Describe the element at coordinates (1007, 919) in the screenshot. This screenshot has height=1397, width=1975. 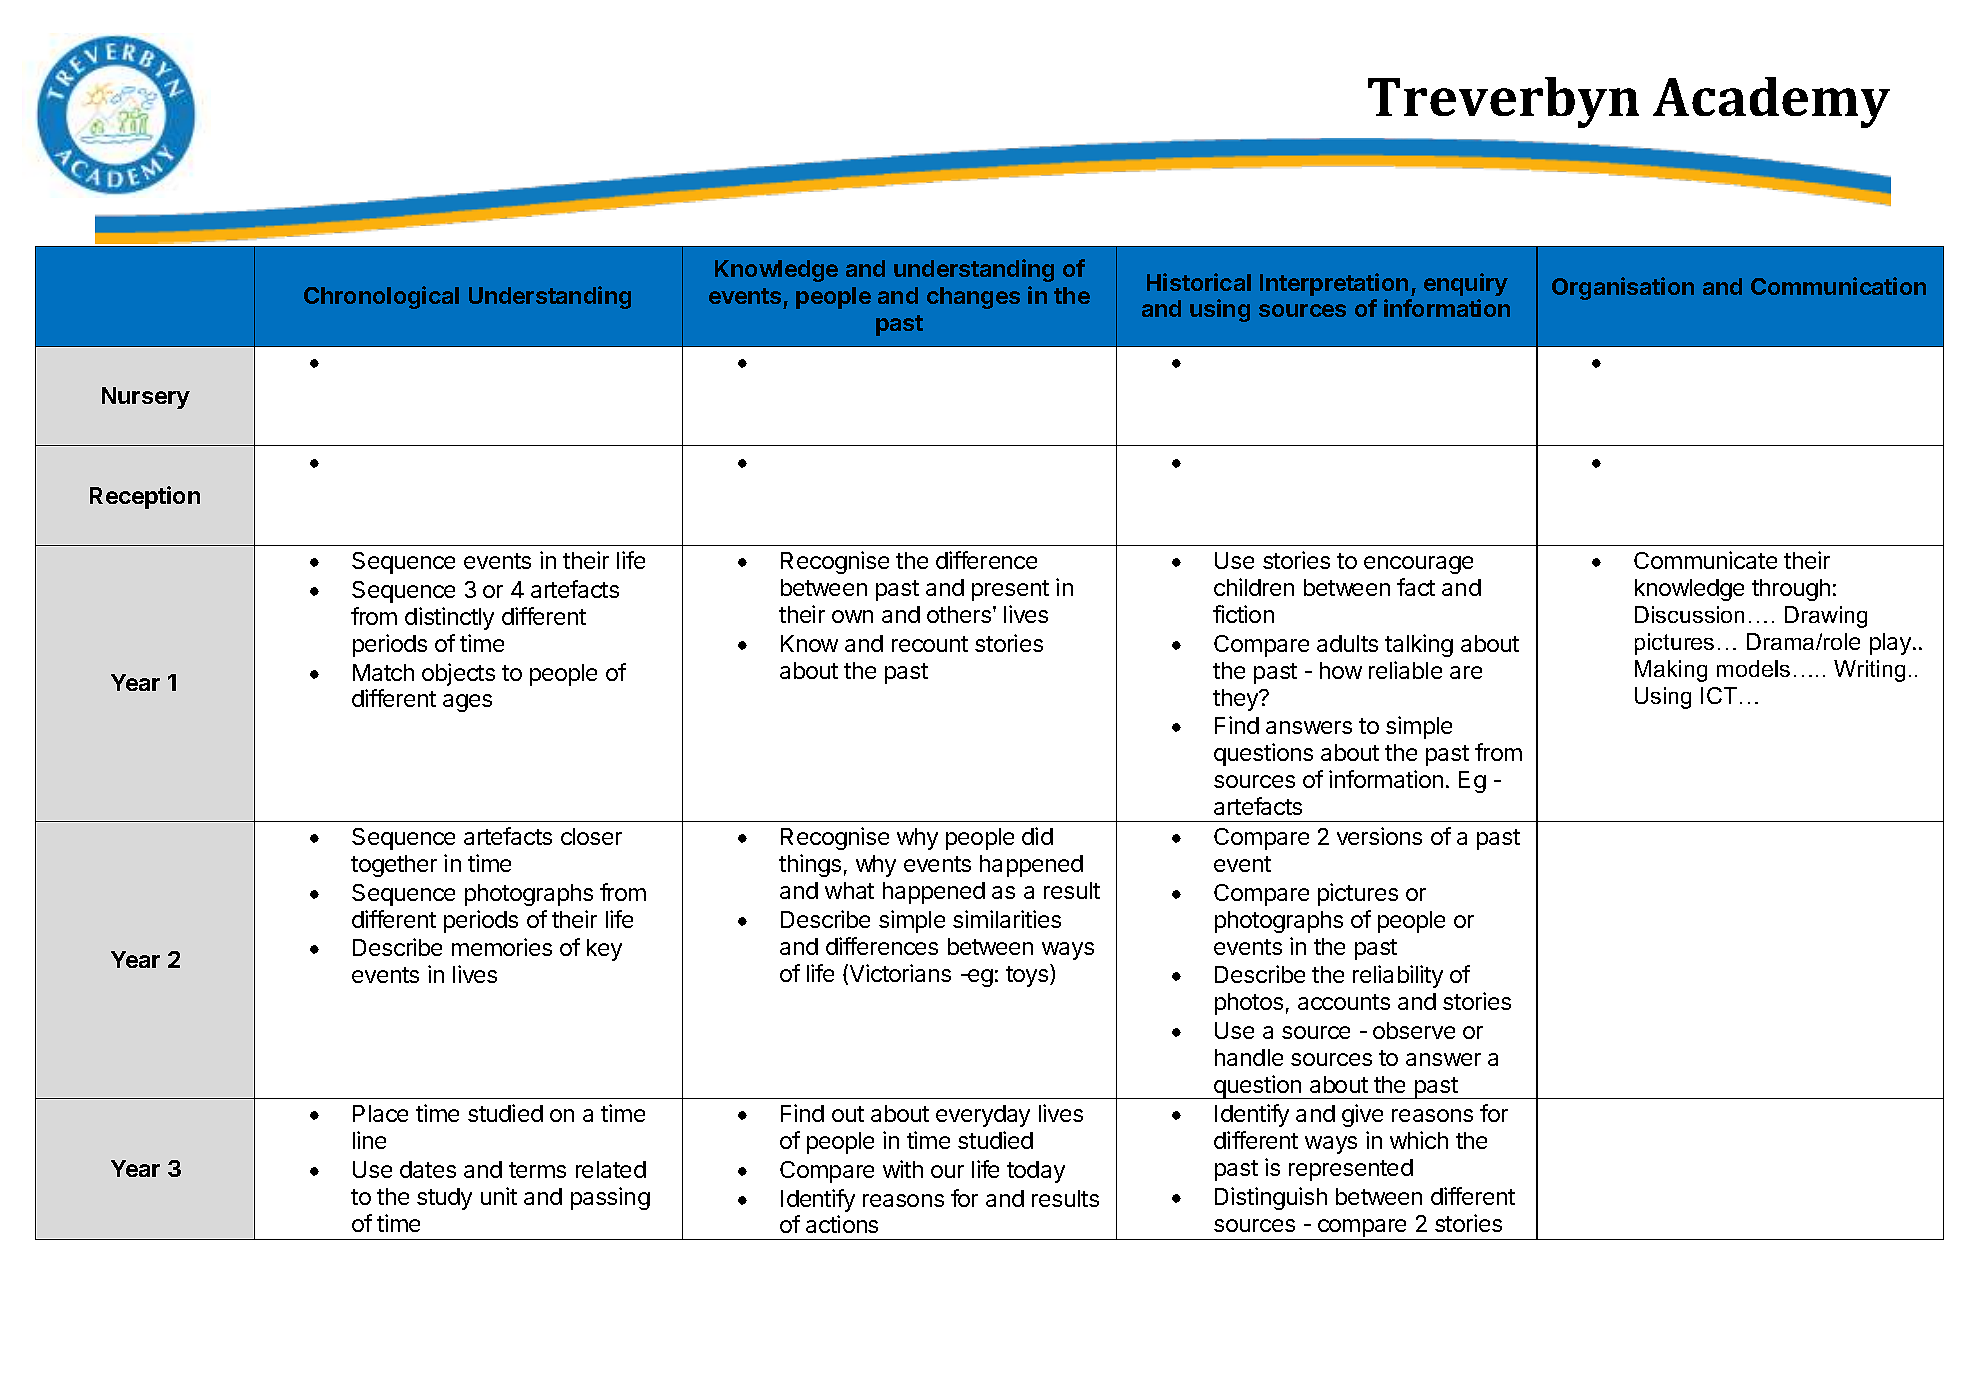
I see `similarities` at that location.
